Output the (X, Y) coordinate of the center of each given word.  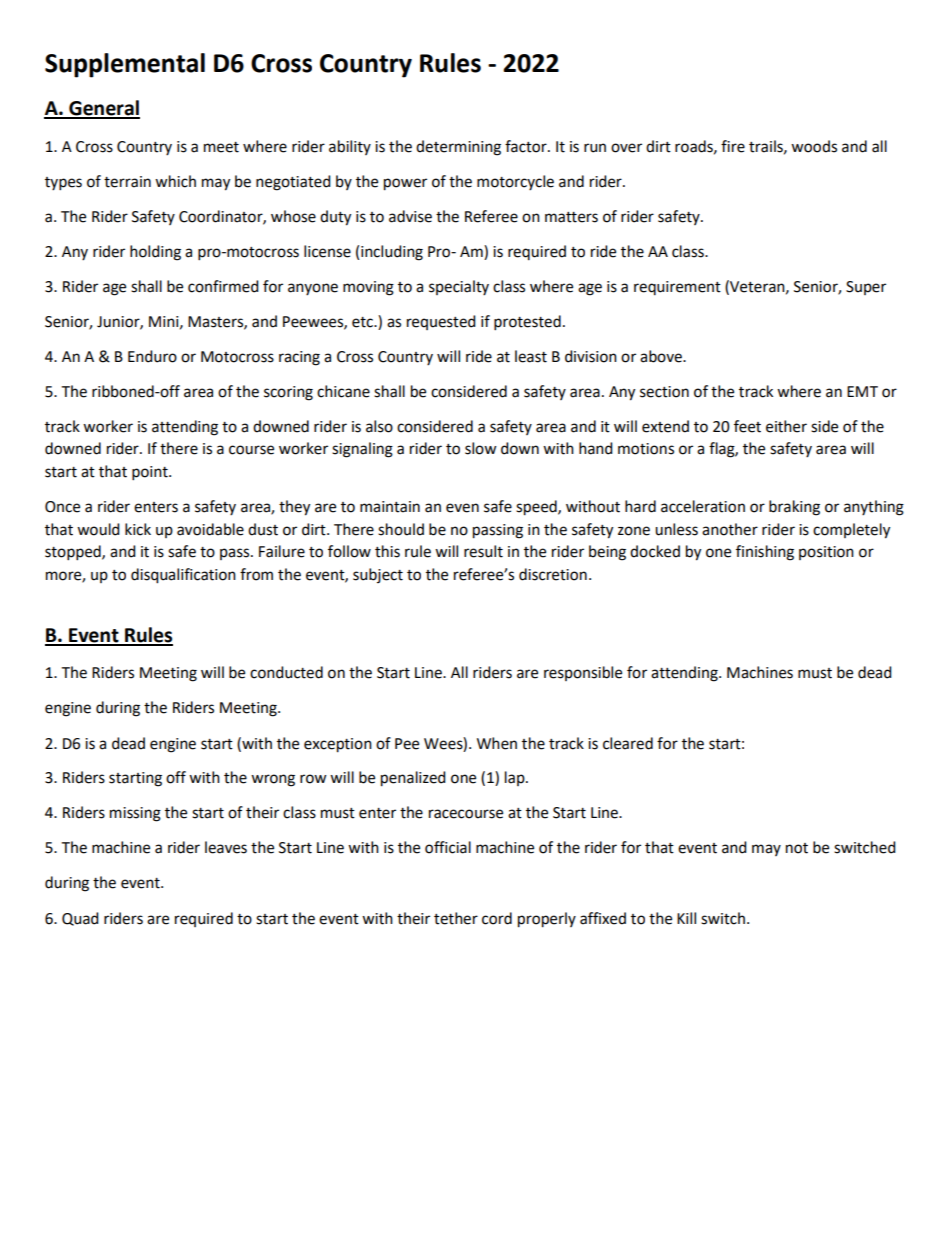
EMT (862, 391)
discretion (553, 574)
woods (814, 146)
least (531, 356)
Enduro (152, 356)
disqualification (183, 576)
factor (527, 146)
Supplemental (125, 65)
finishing (765, 553)
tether (456, 918)
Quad (80, 919)
